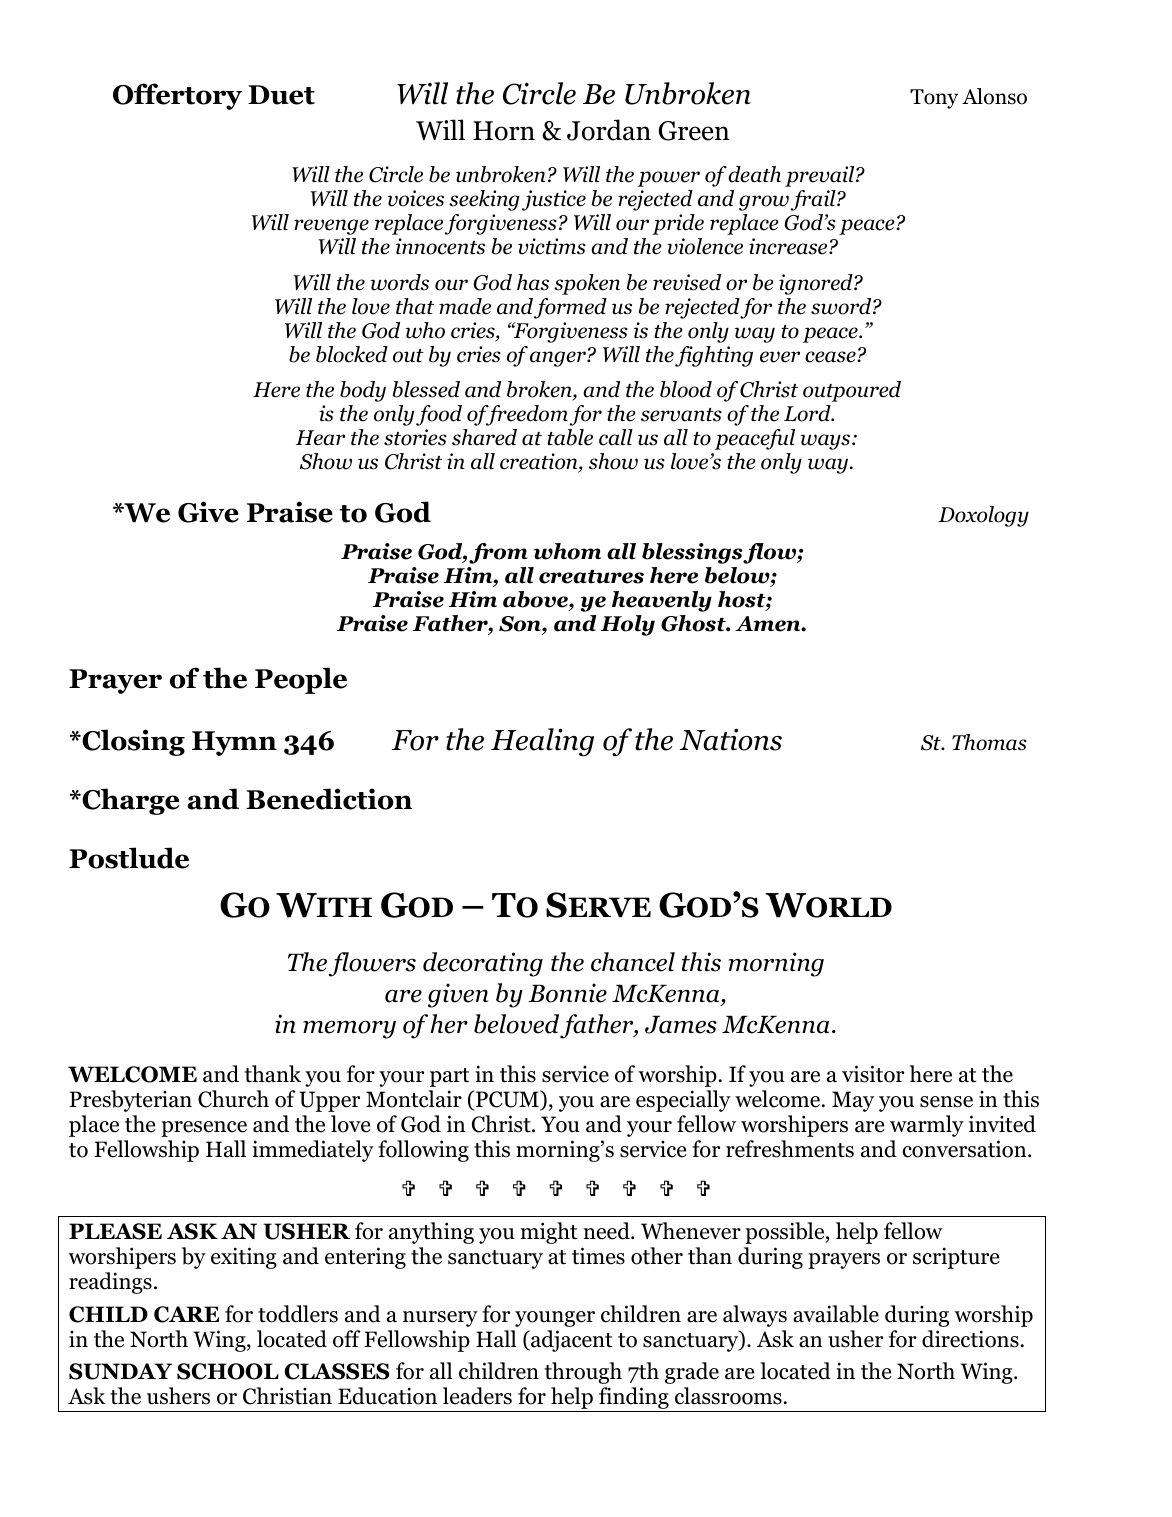  I want to click on Healing, so click(542, 742).
